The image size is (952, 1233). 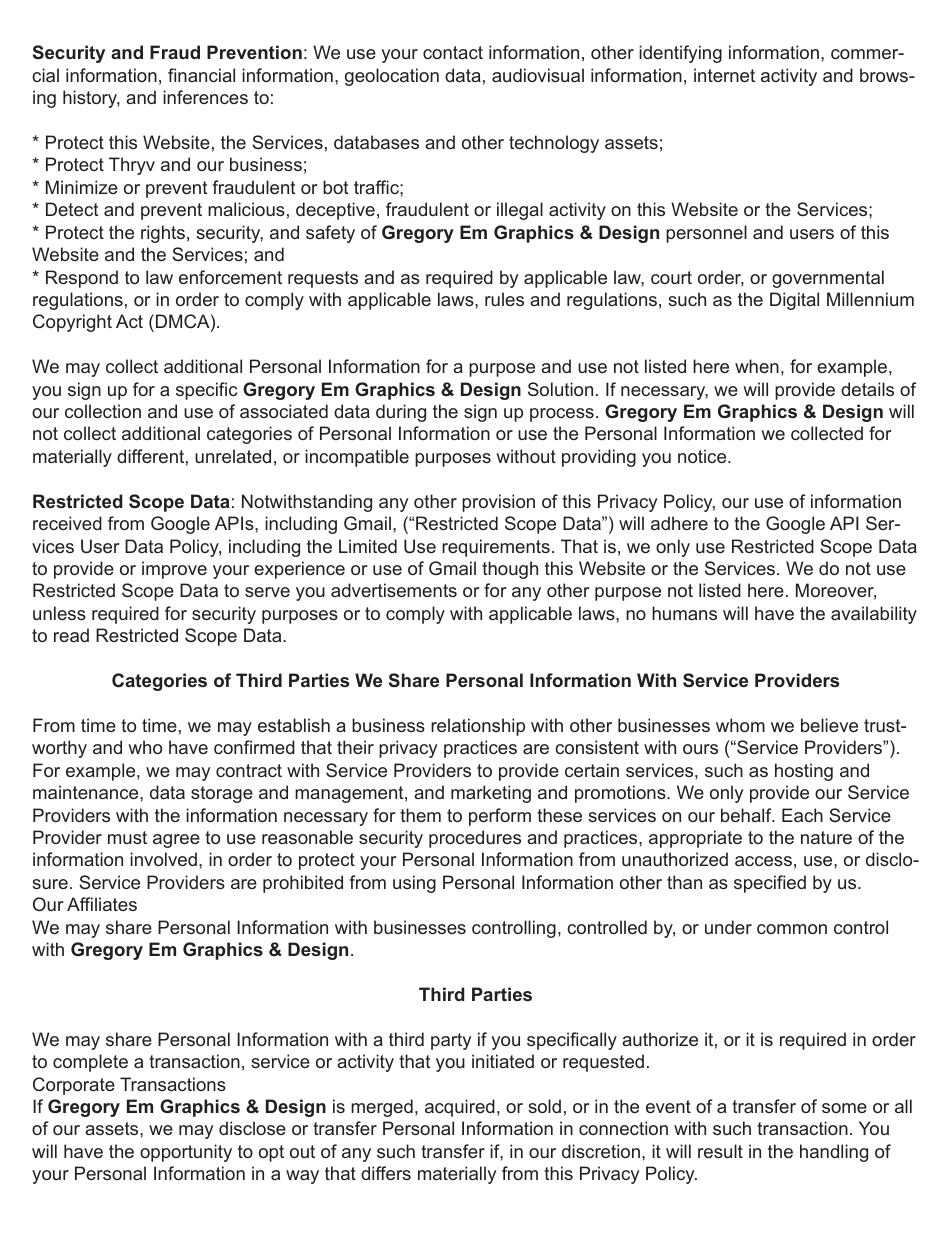 What do you see at coordinates (186, 1153) in the screenshot?
I see `opportunity` at bounding box center [186, 1153].
